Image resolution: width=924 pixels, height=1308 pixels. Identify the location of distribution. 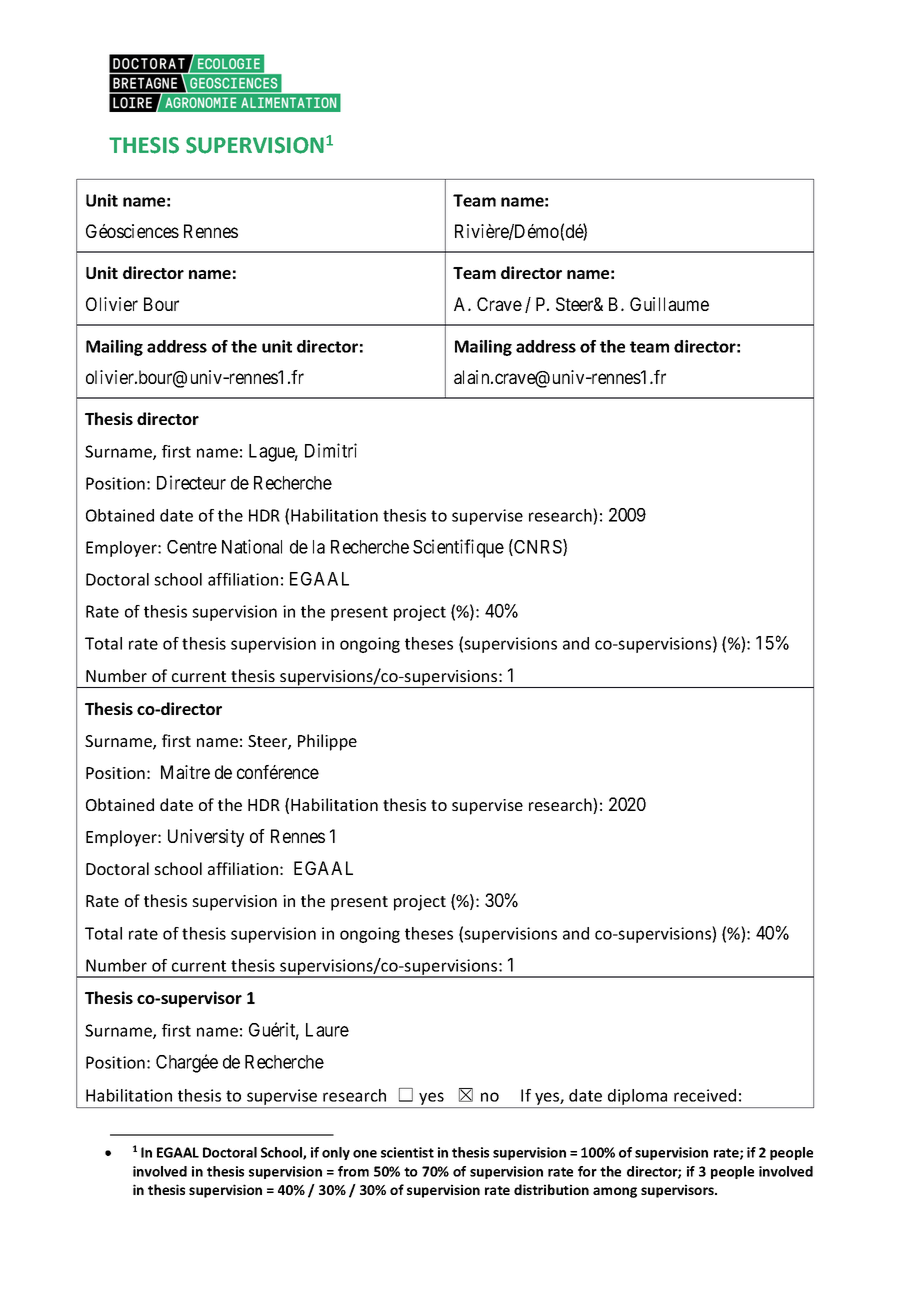
(551, 1189).
